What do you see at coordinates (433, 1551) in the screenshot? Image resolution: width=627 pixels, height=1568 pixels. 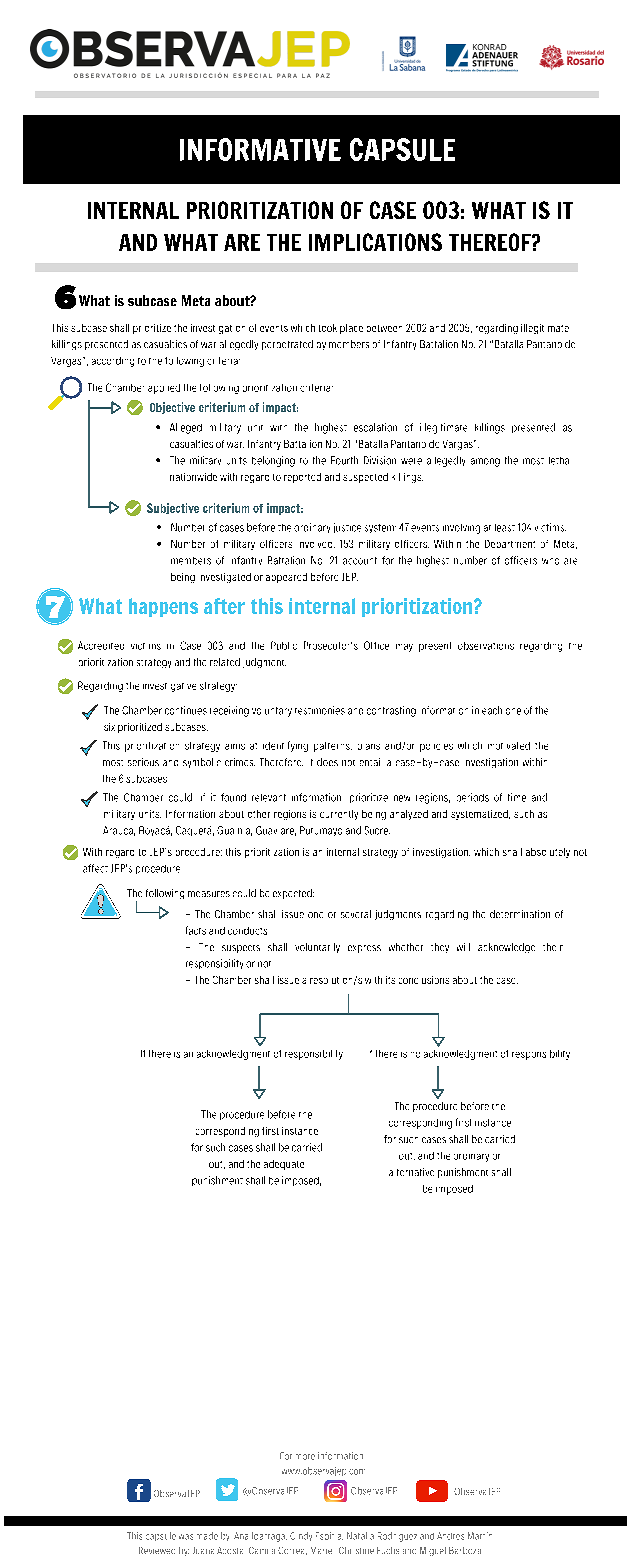 I see `Miguel` at bounding box center [433, 1551].
